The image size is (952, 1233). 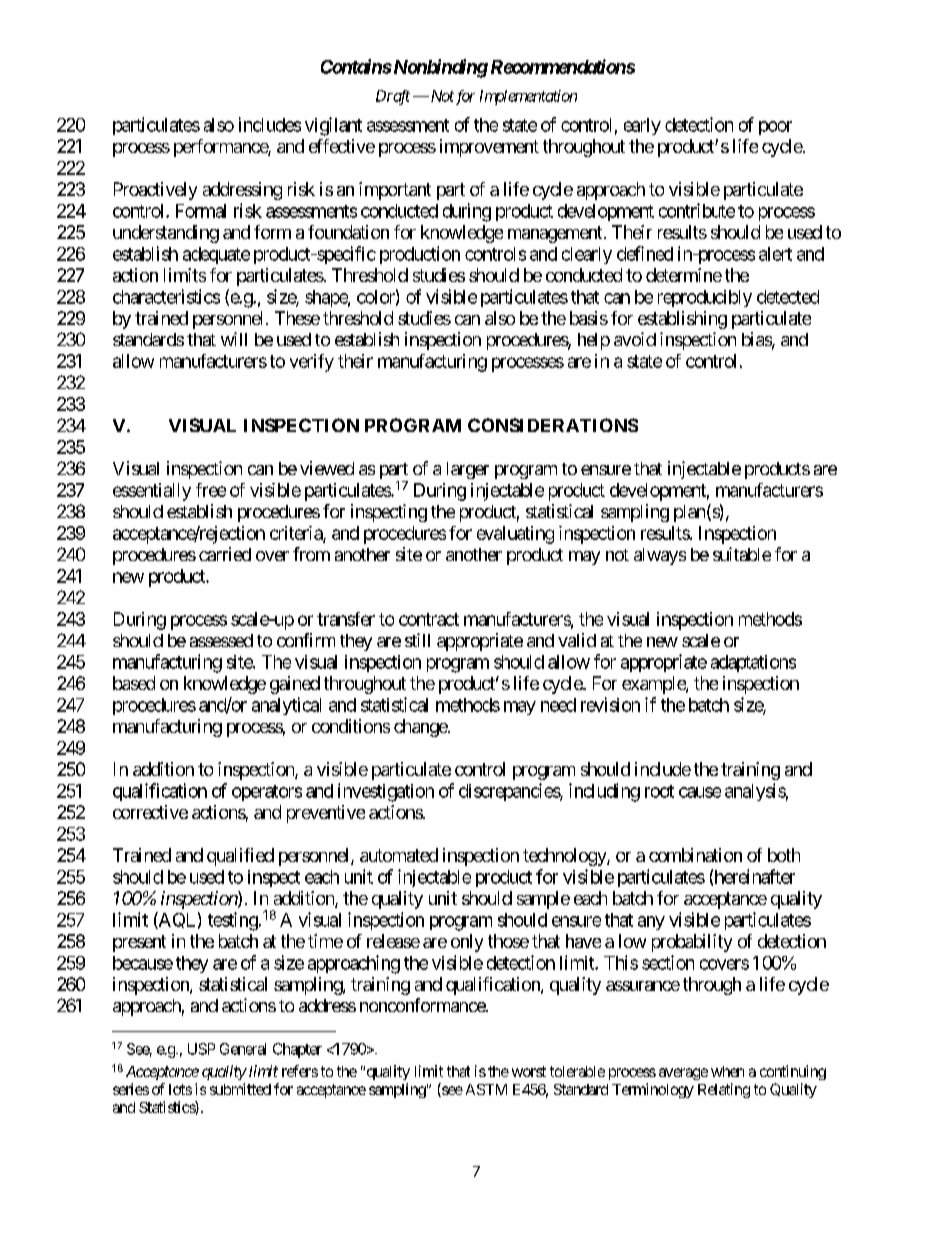 What do you see at coordinates (486, 1089) in the image?
I see `ASTM` at bounding box center [486, 1089].
